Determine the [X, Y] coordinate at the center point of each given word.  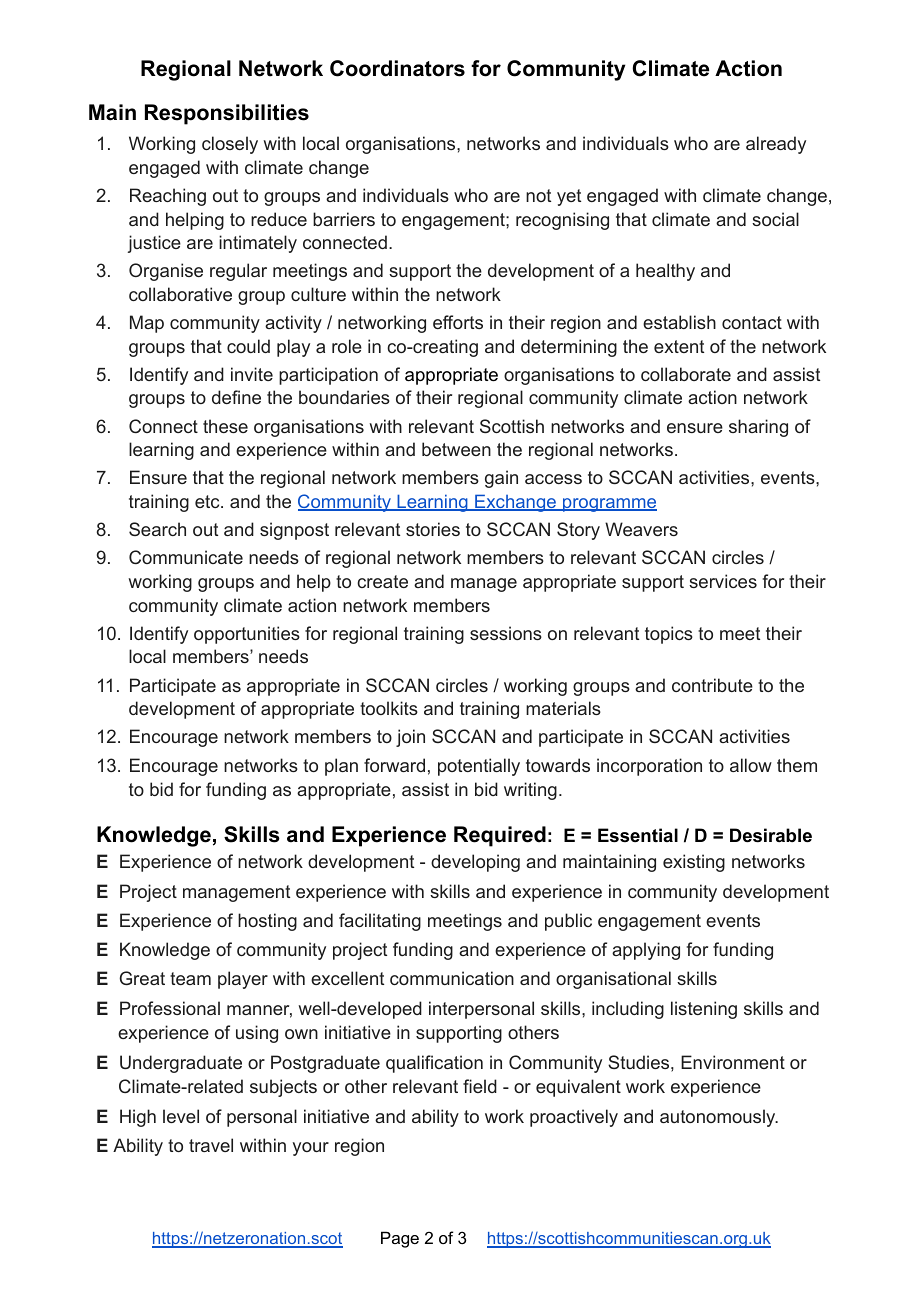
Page [400, 1239]
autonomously [719, 1118]
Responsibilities [227, 114]
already [776, 145]
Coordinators [397, 68]
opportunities [247, 635]
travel [211, 1145]
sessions [506, 633]
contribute [712, 685]
